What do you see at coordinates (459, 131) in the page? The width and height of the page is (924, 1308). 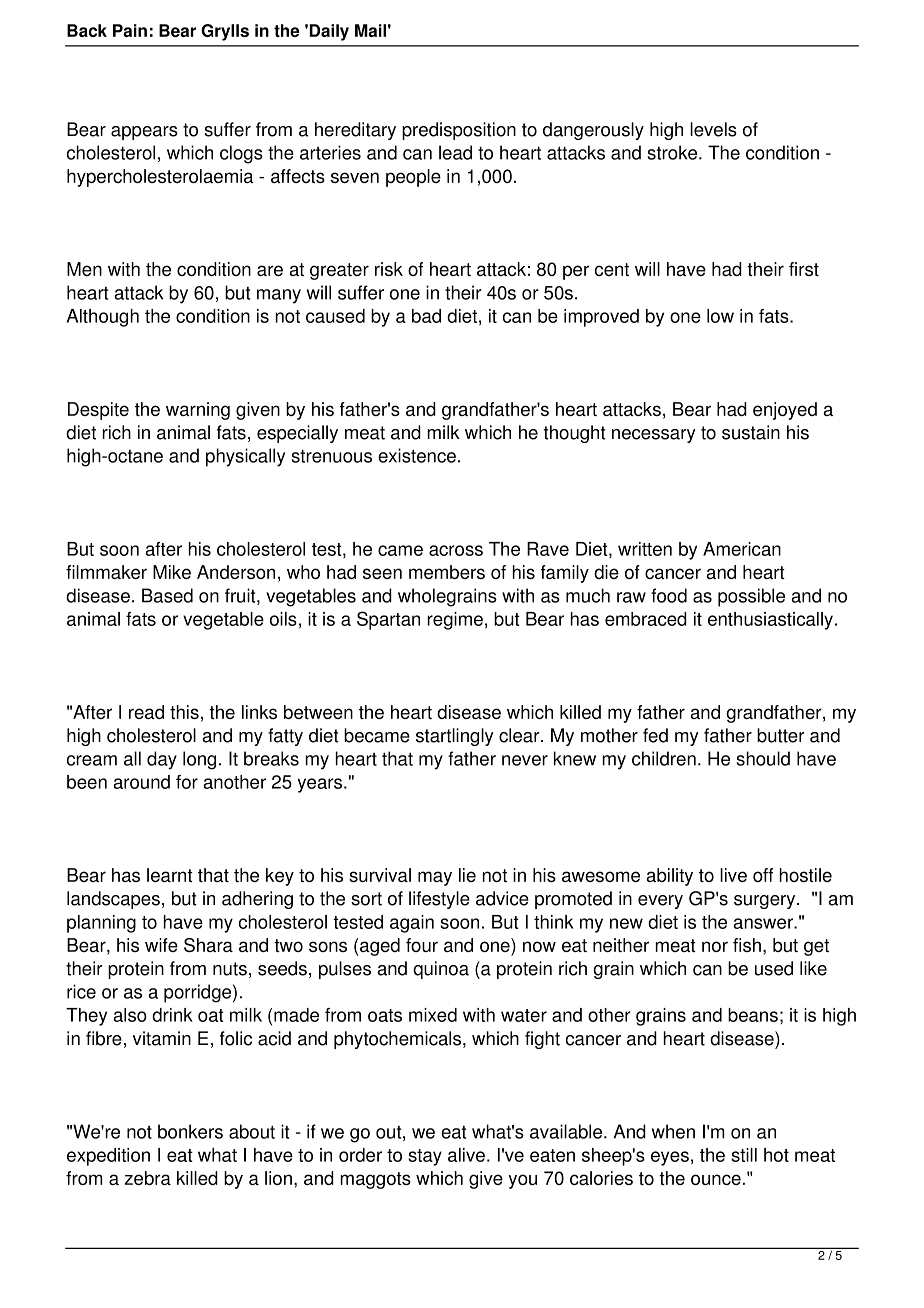 I see `predisposition` at bounding box center [459, 131].
